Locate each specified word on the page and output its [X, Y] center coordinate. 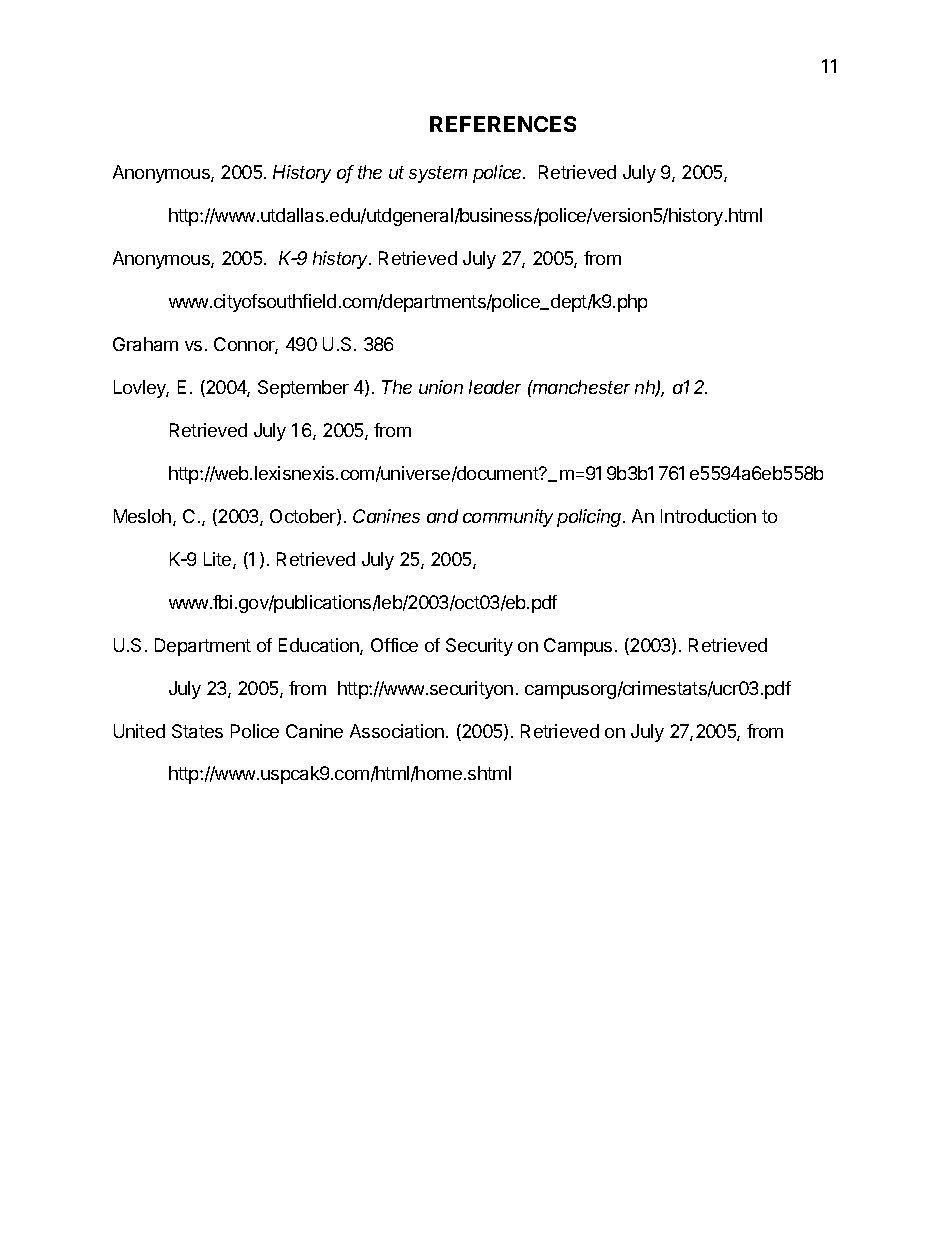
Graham [145, 344]
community [508, 518]
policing [591, 518]
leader [495, 387]
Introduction [708, 516]
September [303, 389]
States [197, 731]
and [442, 516]
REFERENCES [503, 124]
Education [320, 646]
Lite [219, 560]
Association [397, 731]
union [441, 387]
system [438, 174]
